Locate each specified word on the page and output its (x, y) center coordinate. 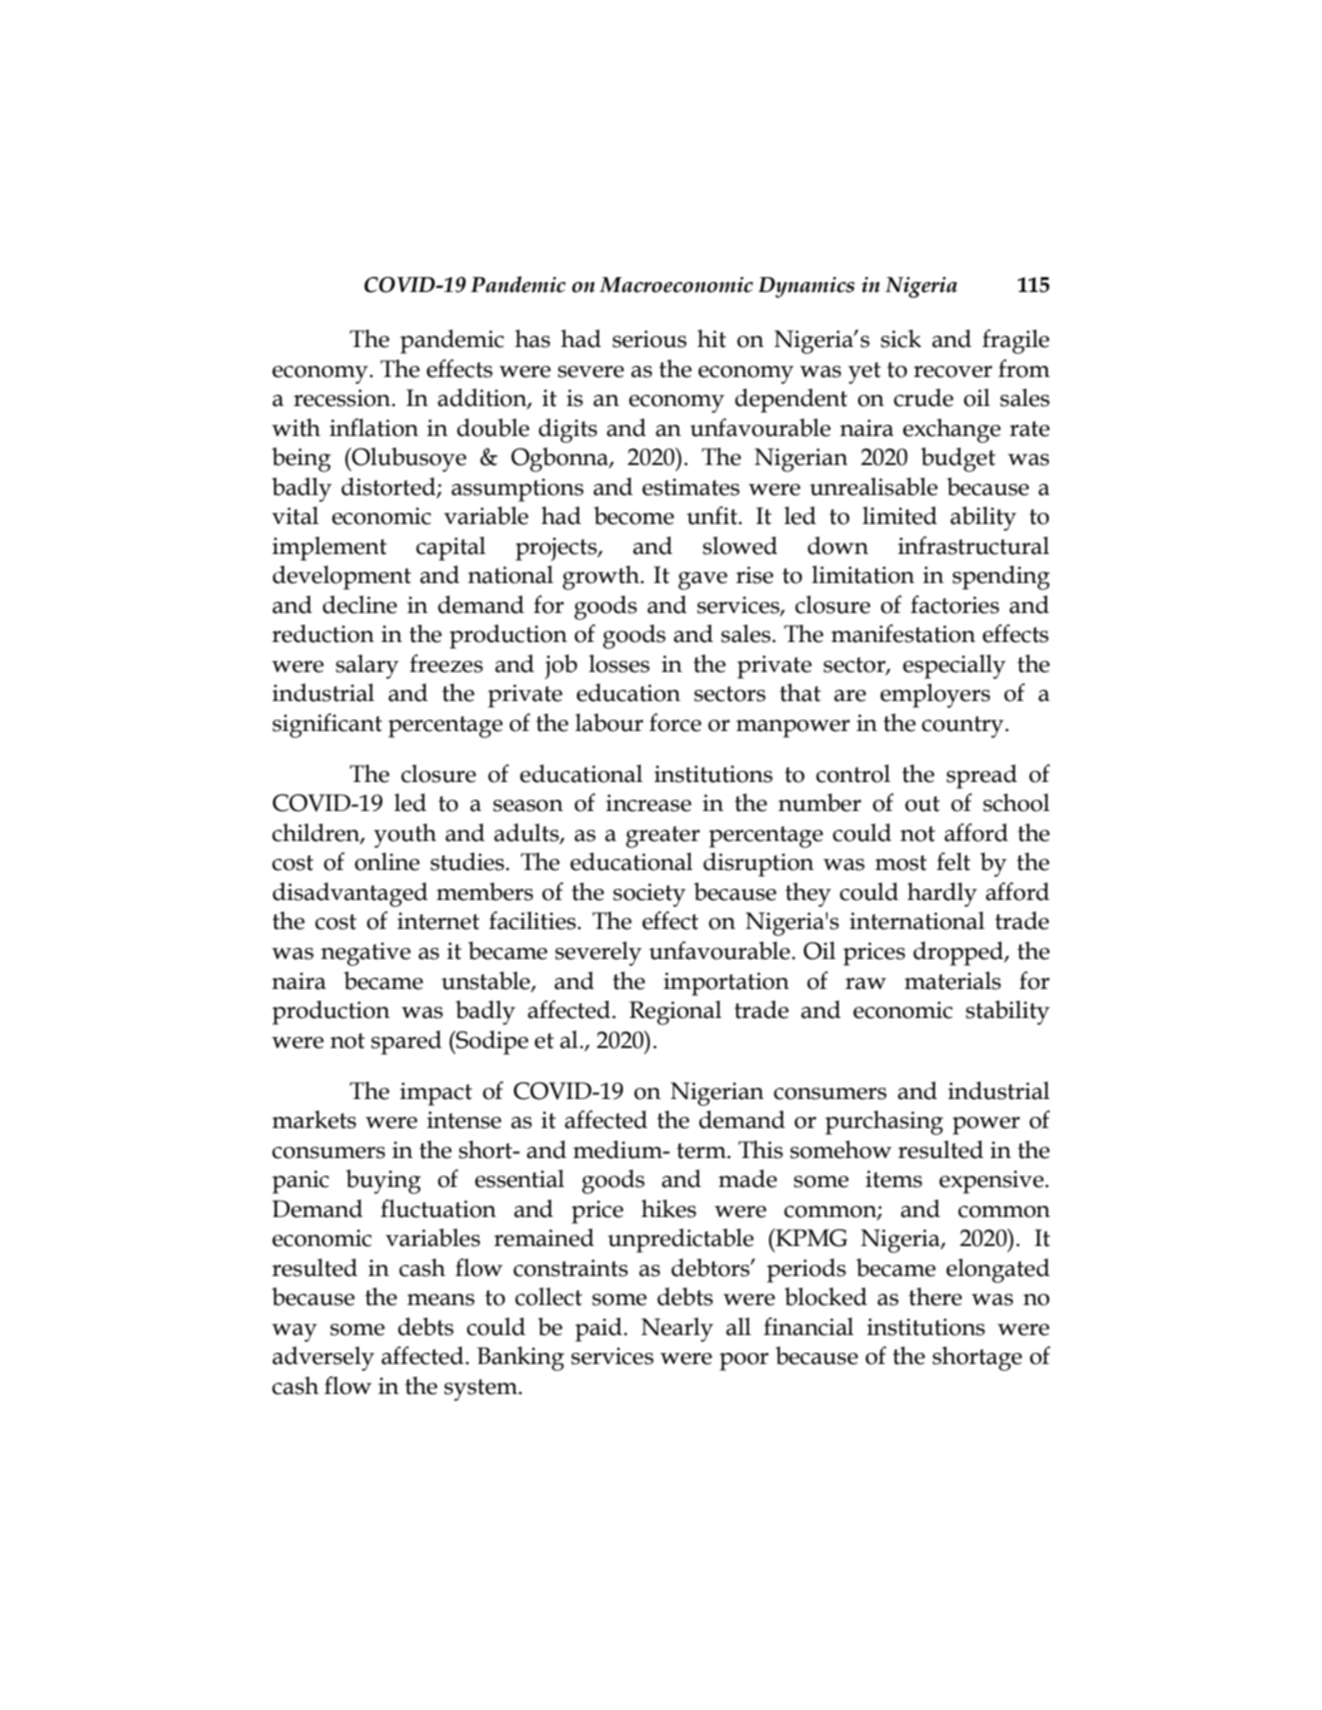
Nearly (677, 1329)
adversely (323, 1358)
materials (953, 980)
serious (649, 339)
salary (367, 666)
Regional (675, 1012)
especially (954, 666)
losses (619, 663)
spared (406, 1042)
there (935, 1296)
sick (901, 338)
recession (343, 398)
